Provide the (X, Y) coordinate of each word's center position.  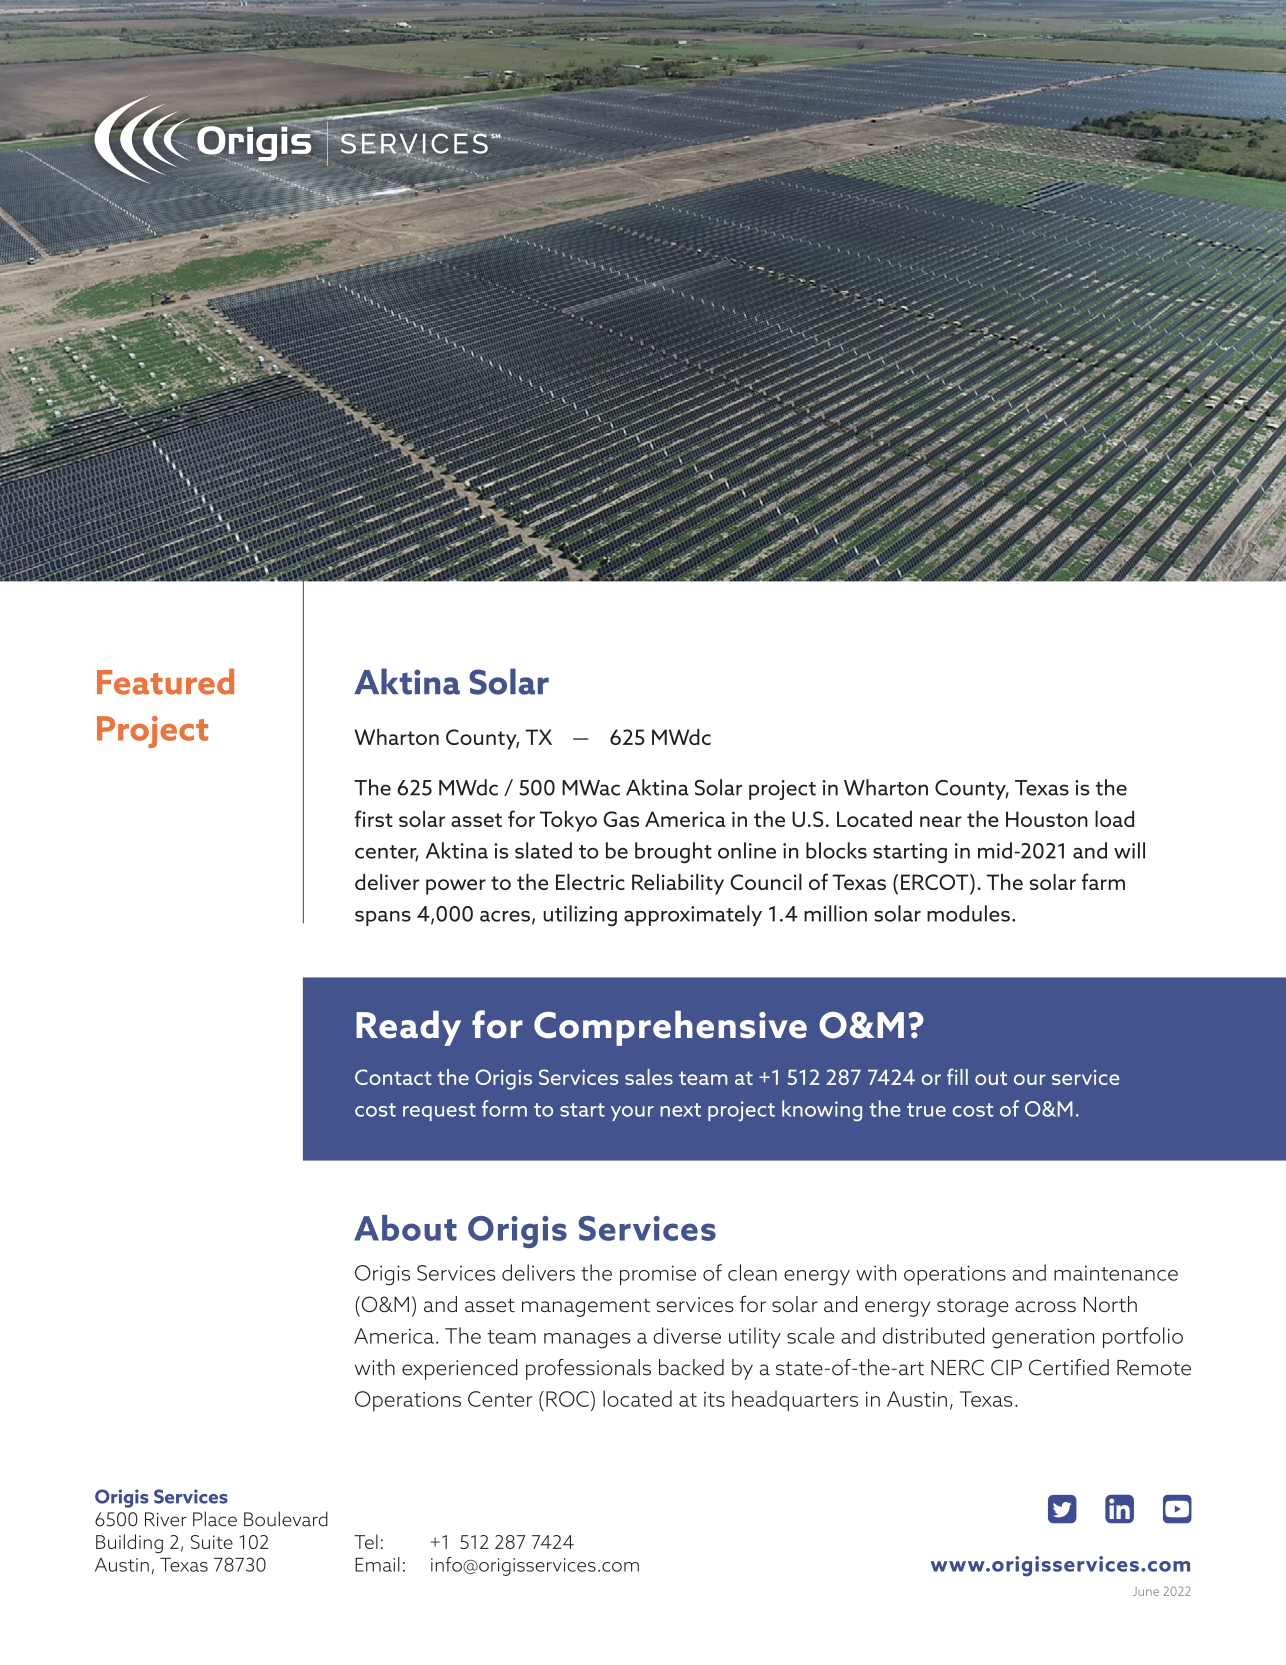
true (926, 1110)
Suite (212, 1542)
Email (377, 1564)
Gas (621, 819)
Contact (393, 1077)
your (632, 1113)
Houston (1047, 819)
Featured (165, 681)
